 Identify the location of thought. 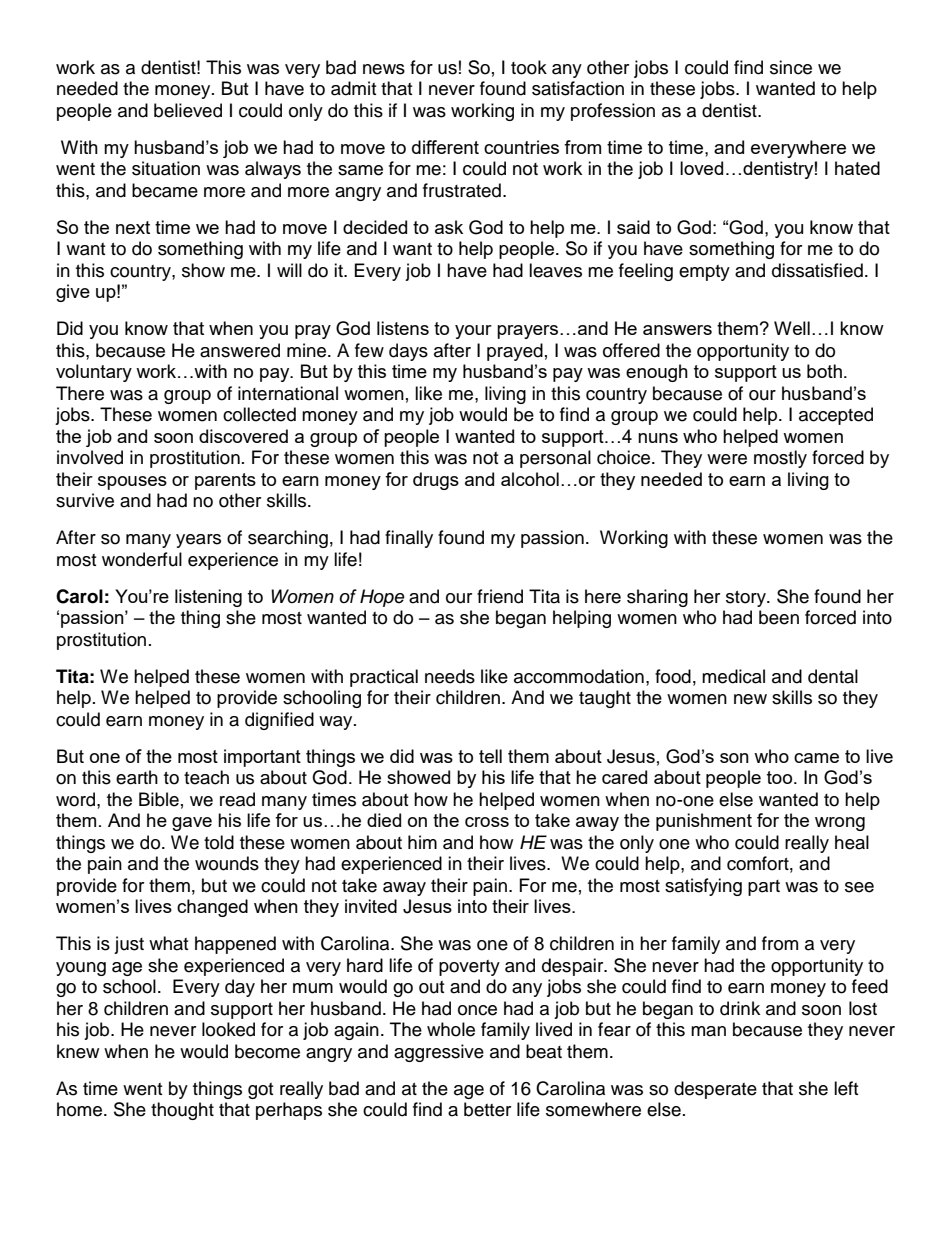
(182, 1111).
